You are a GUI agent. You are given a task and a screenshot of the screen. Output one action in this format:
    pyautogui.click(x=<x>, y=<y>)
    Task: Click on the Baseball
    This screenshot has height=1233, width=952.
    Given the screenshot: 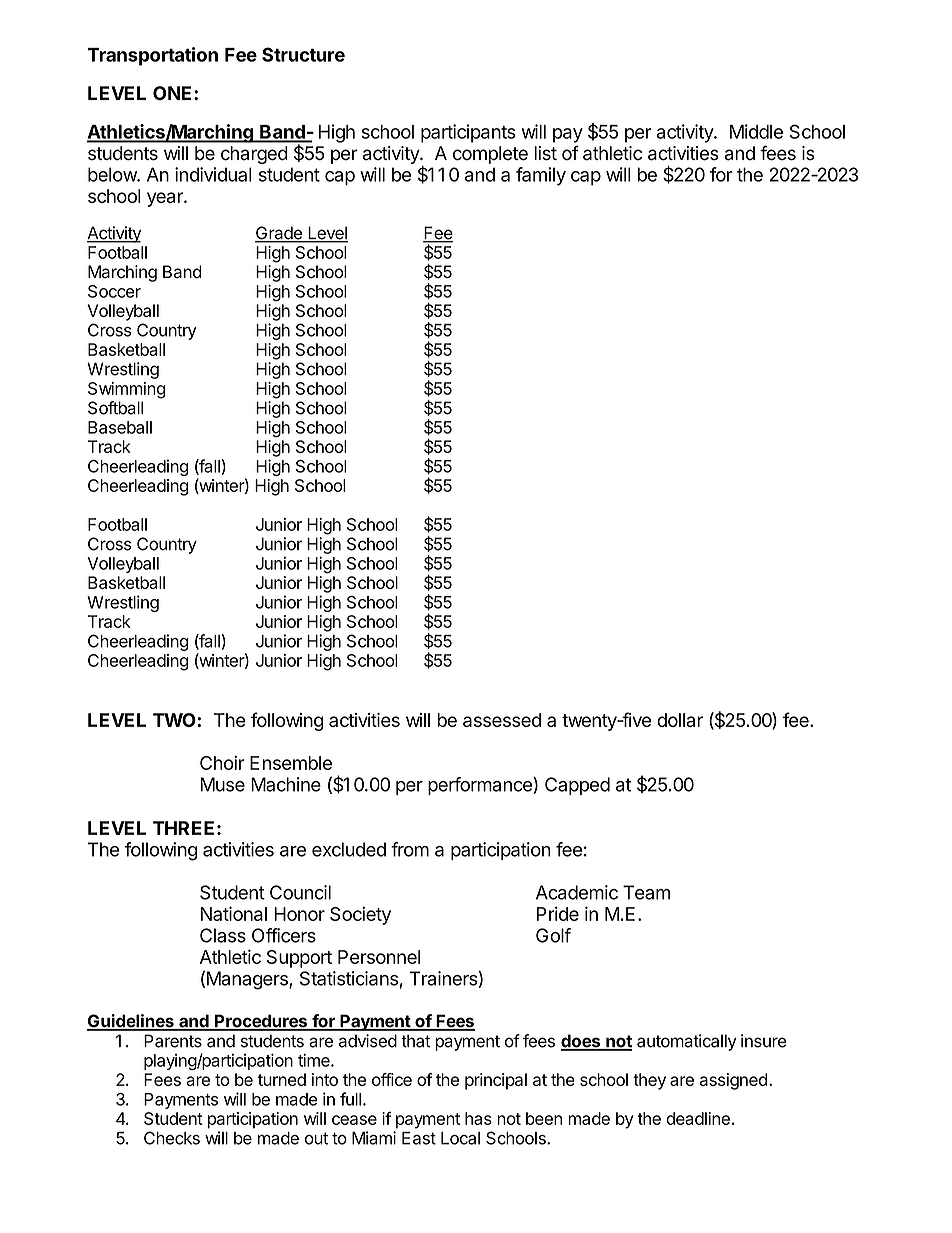 What is the action you would take?
    pyautogui.click(x=120, y=427)
